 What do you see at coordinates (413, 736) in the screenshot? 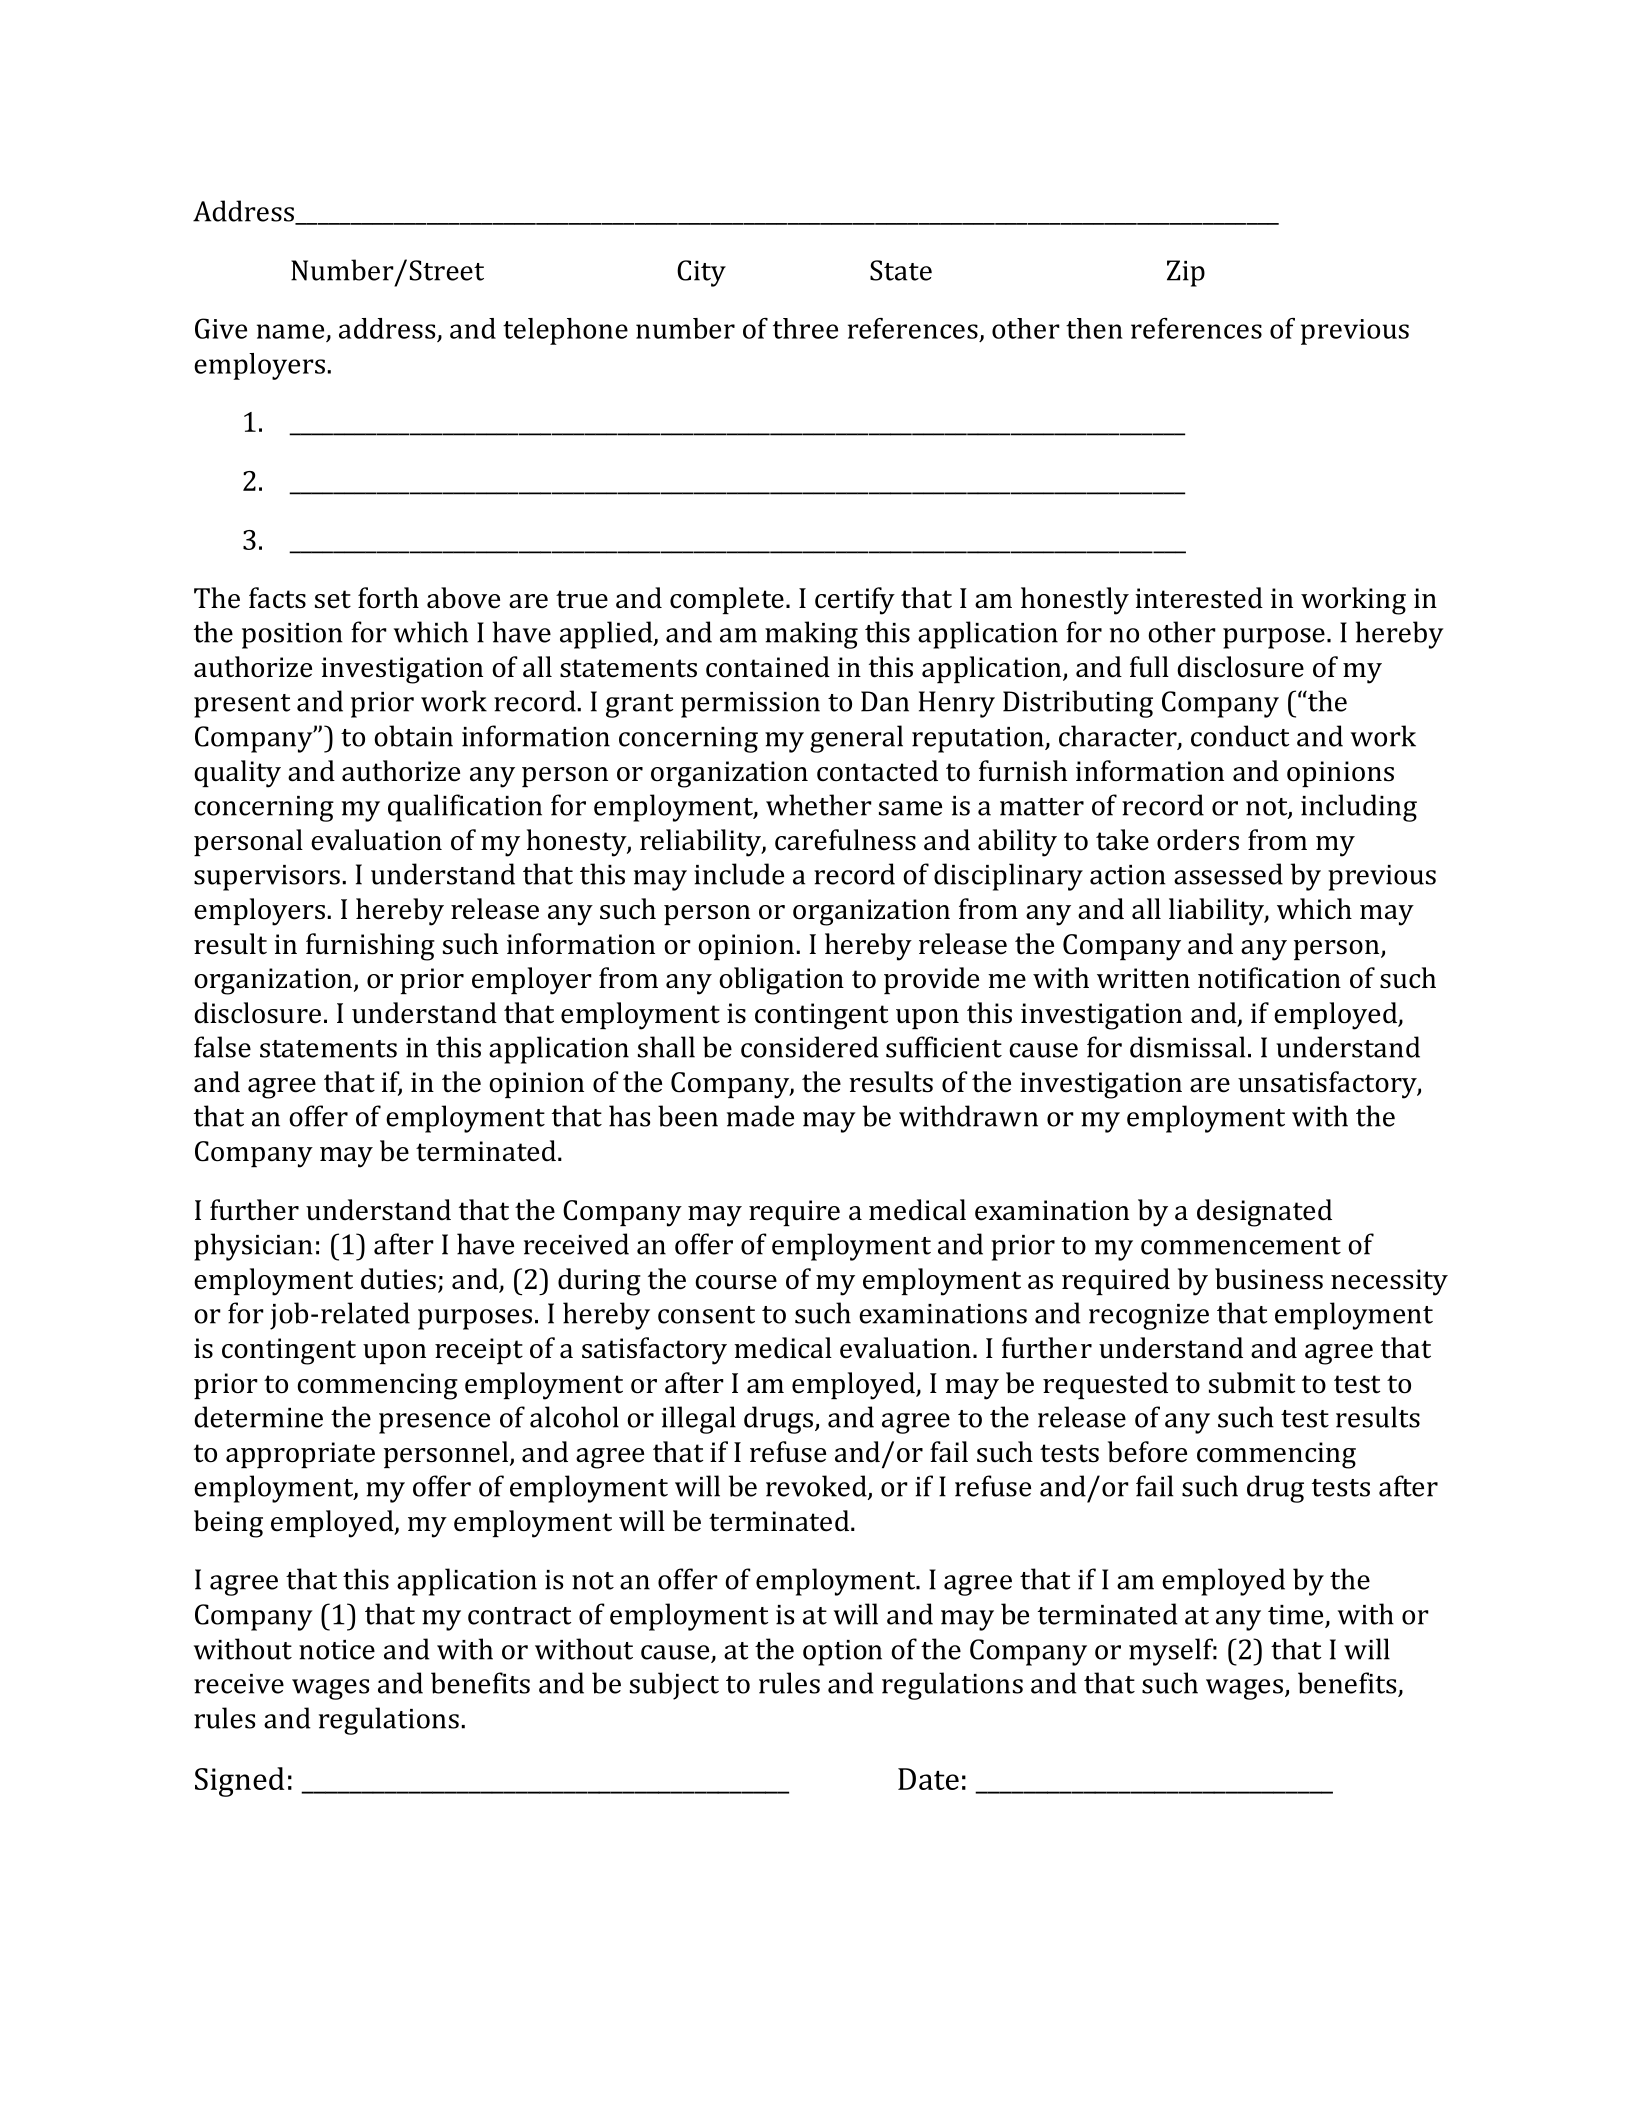
I see `obtain` at bounding box center [413, 736].
